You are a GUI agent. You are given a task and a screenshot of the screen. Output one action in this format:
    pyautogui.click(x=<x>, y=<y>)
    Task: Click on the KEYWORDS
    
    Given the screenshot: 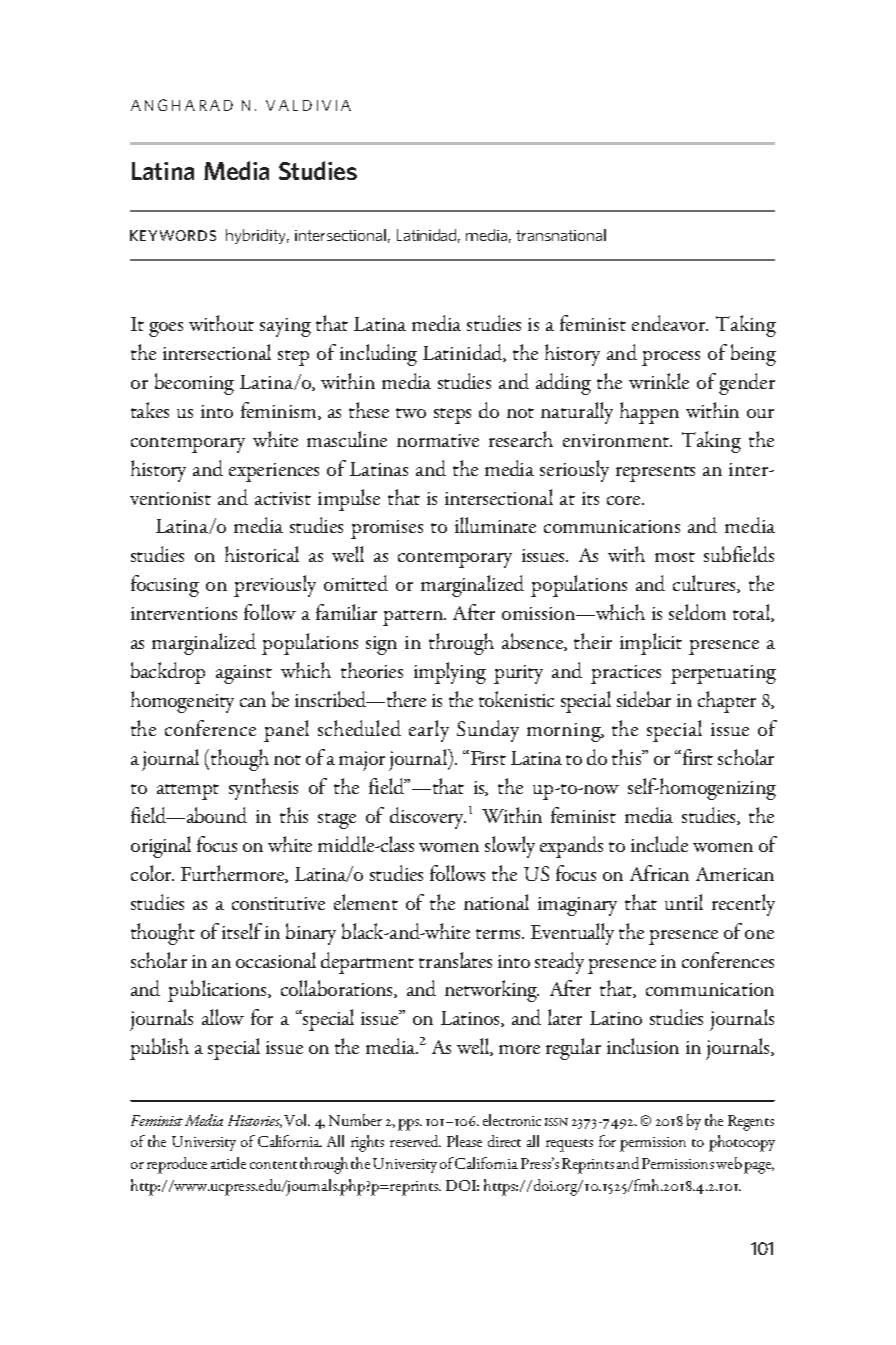 What is the action you would take?
    pyautogui.click(x=173, y=235)
